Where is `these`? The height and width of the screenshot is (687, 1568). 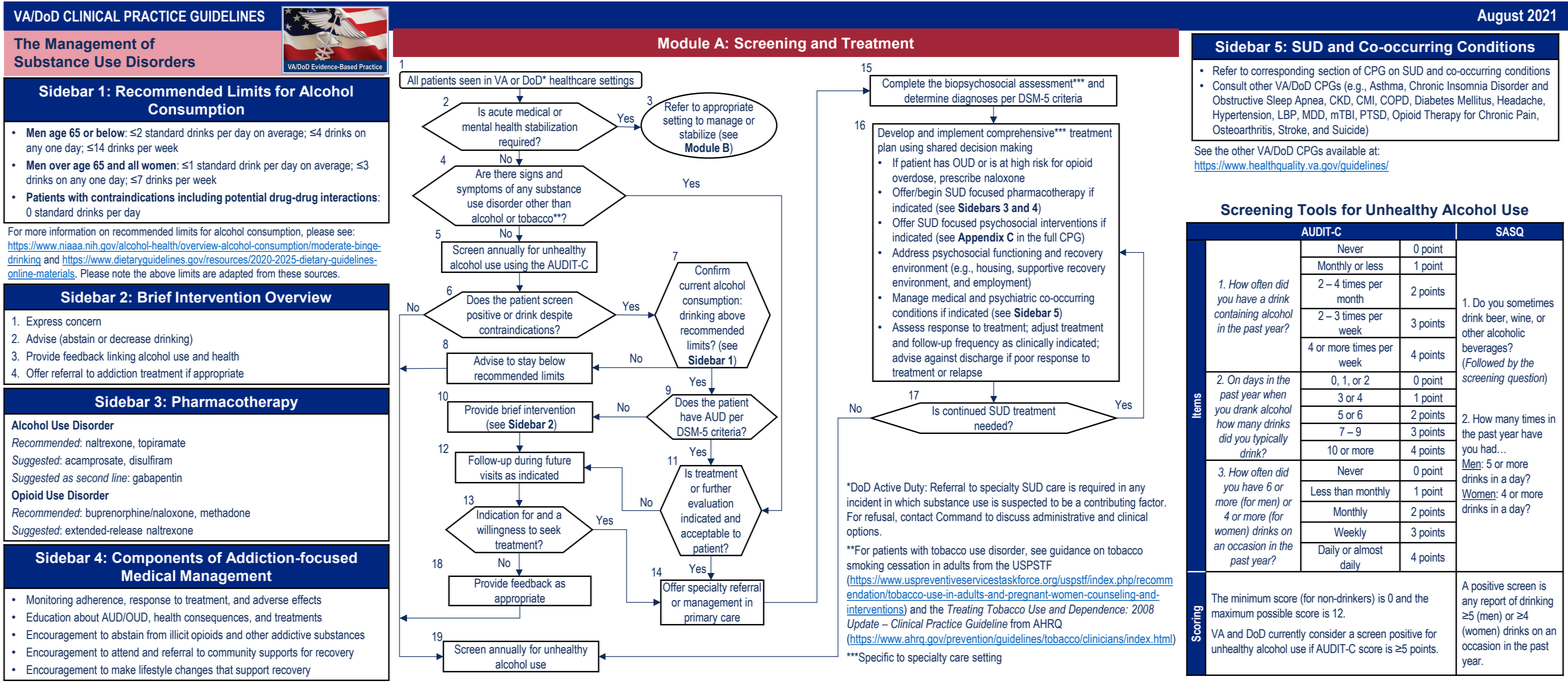
these is located at coordinates (289, 273).
